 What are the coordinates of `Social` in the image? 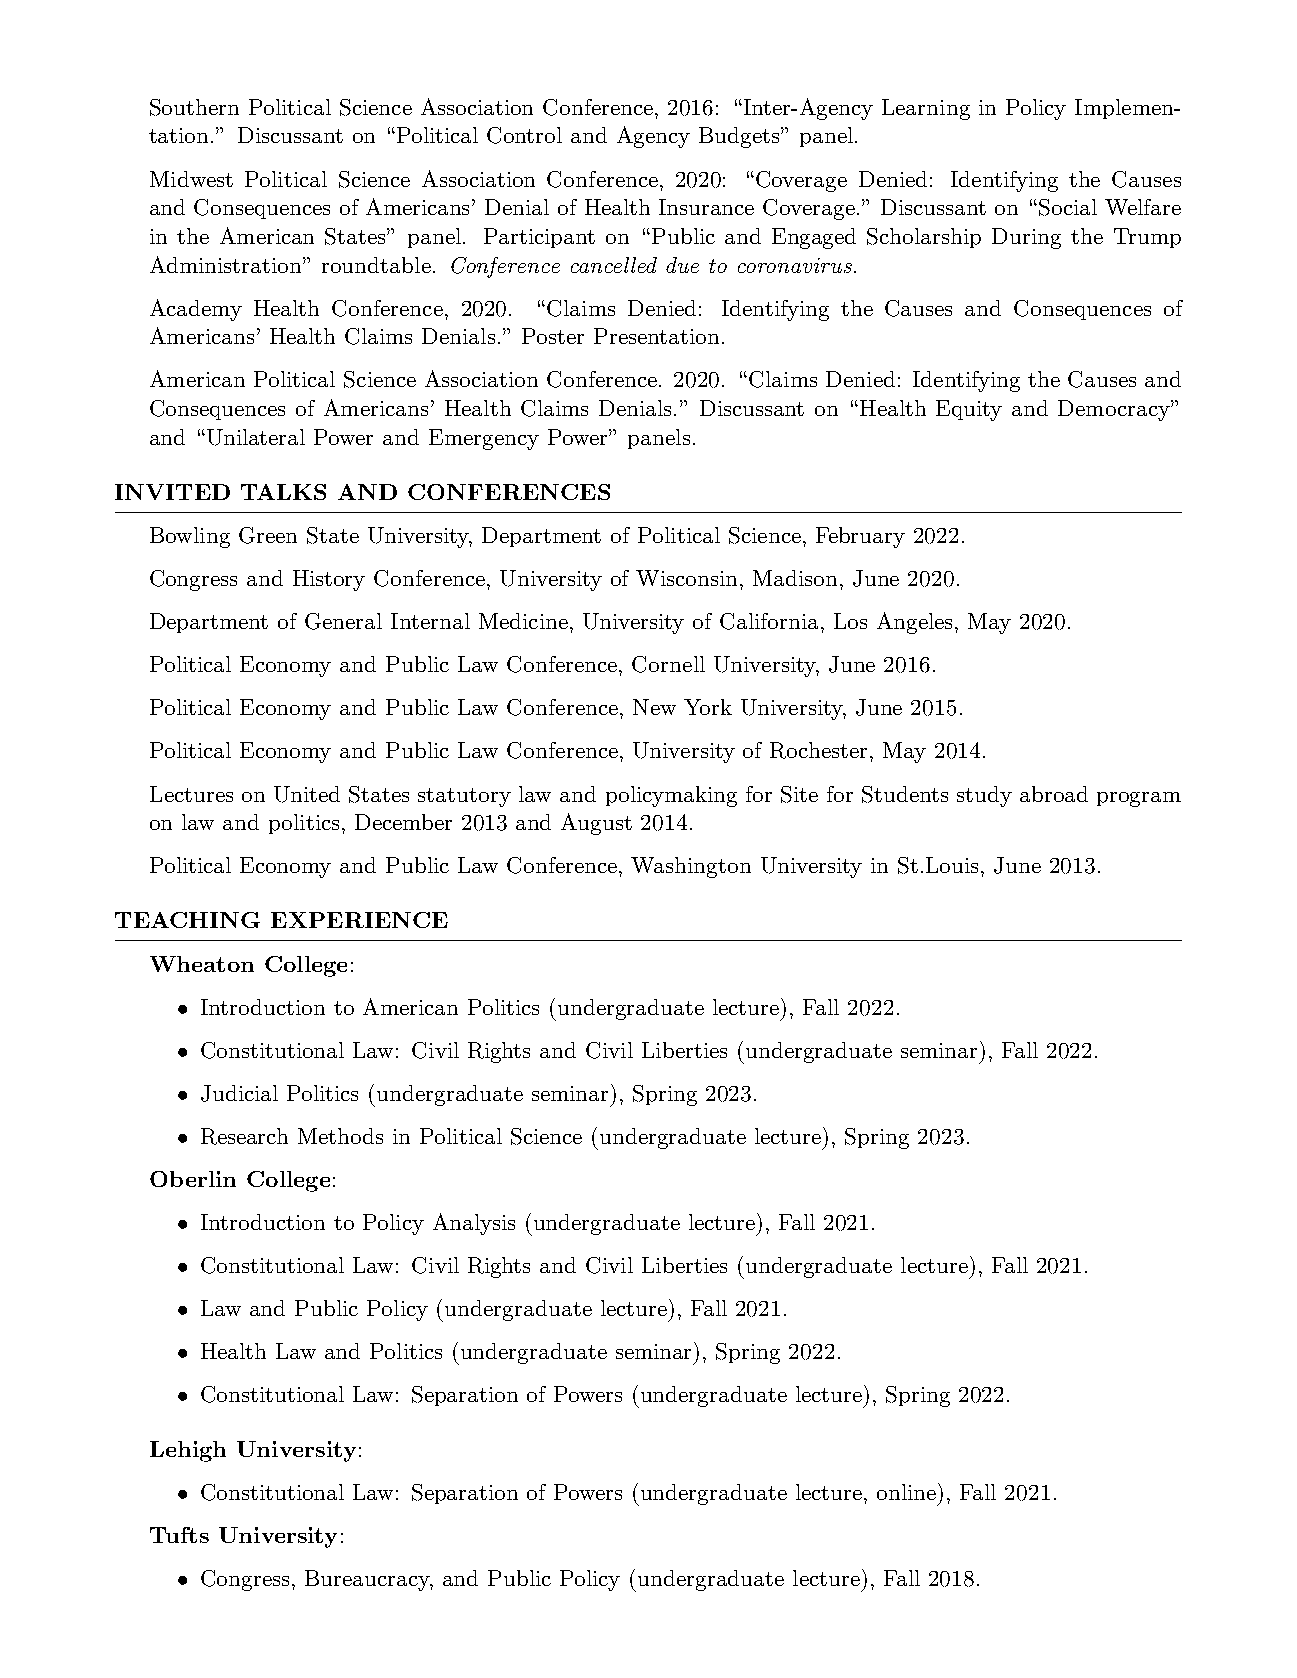 It's located at (1068, 207).
